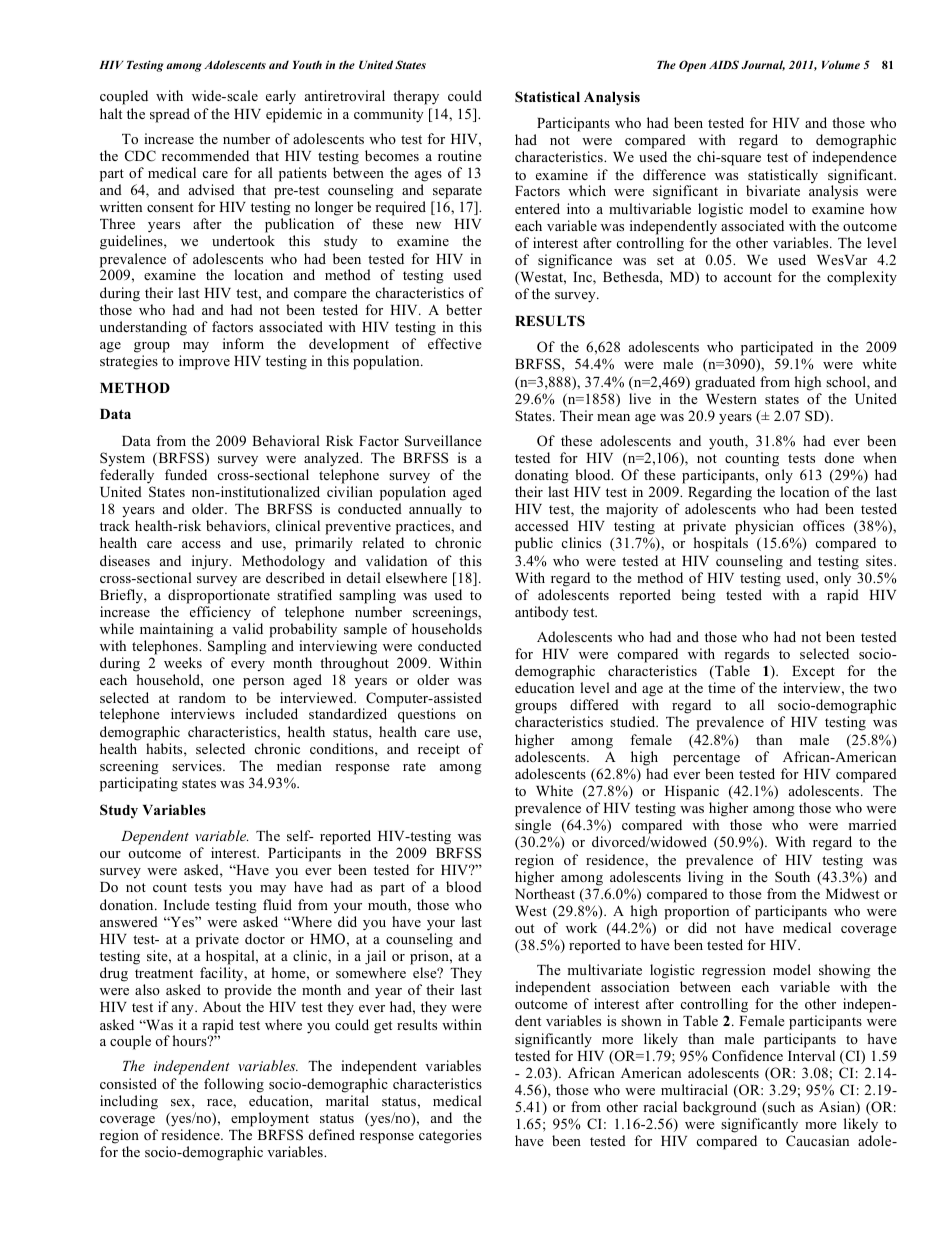  What do you see at coordinates (839, 457) in the page?
I see `done` at bounding box center [839, 457].
